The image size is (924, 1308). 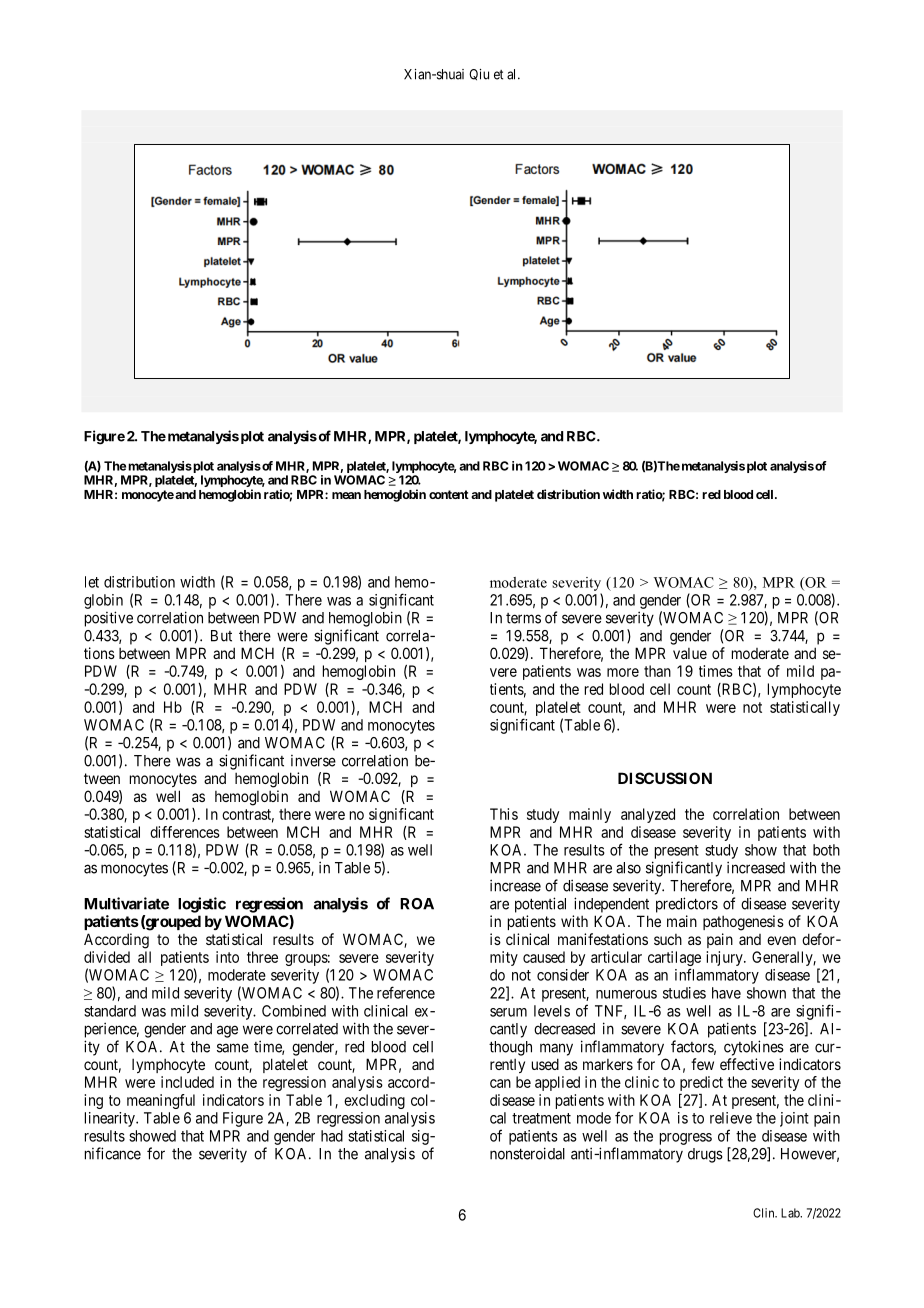 I want to click on This, so click(x=504, y=814).
